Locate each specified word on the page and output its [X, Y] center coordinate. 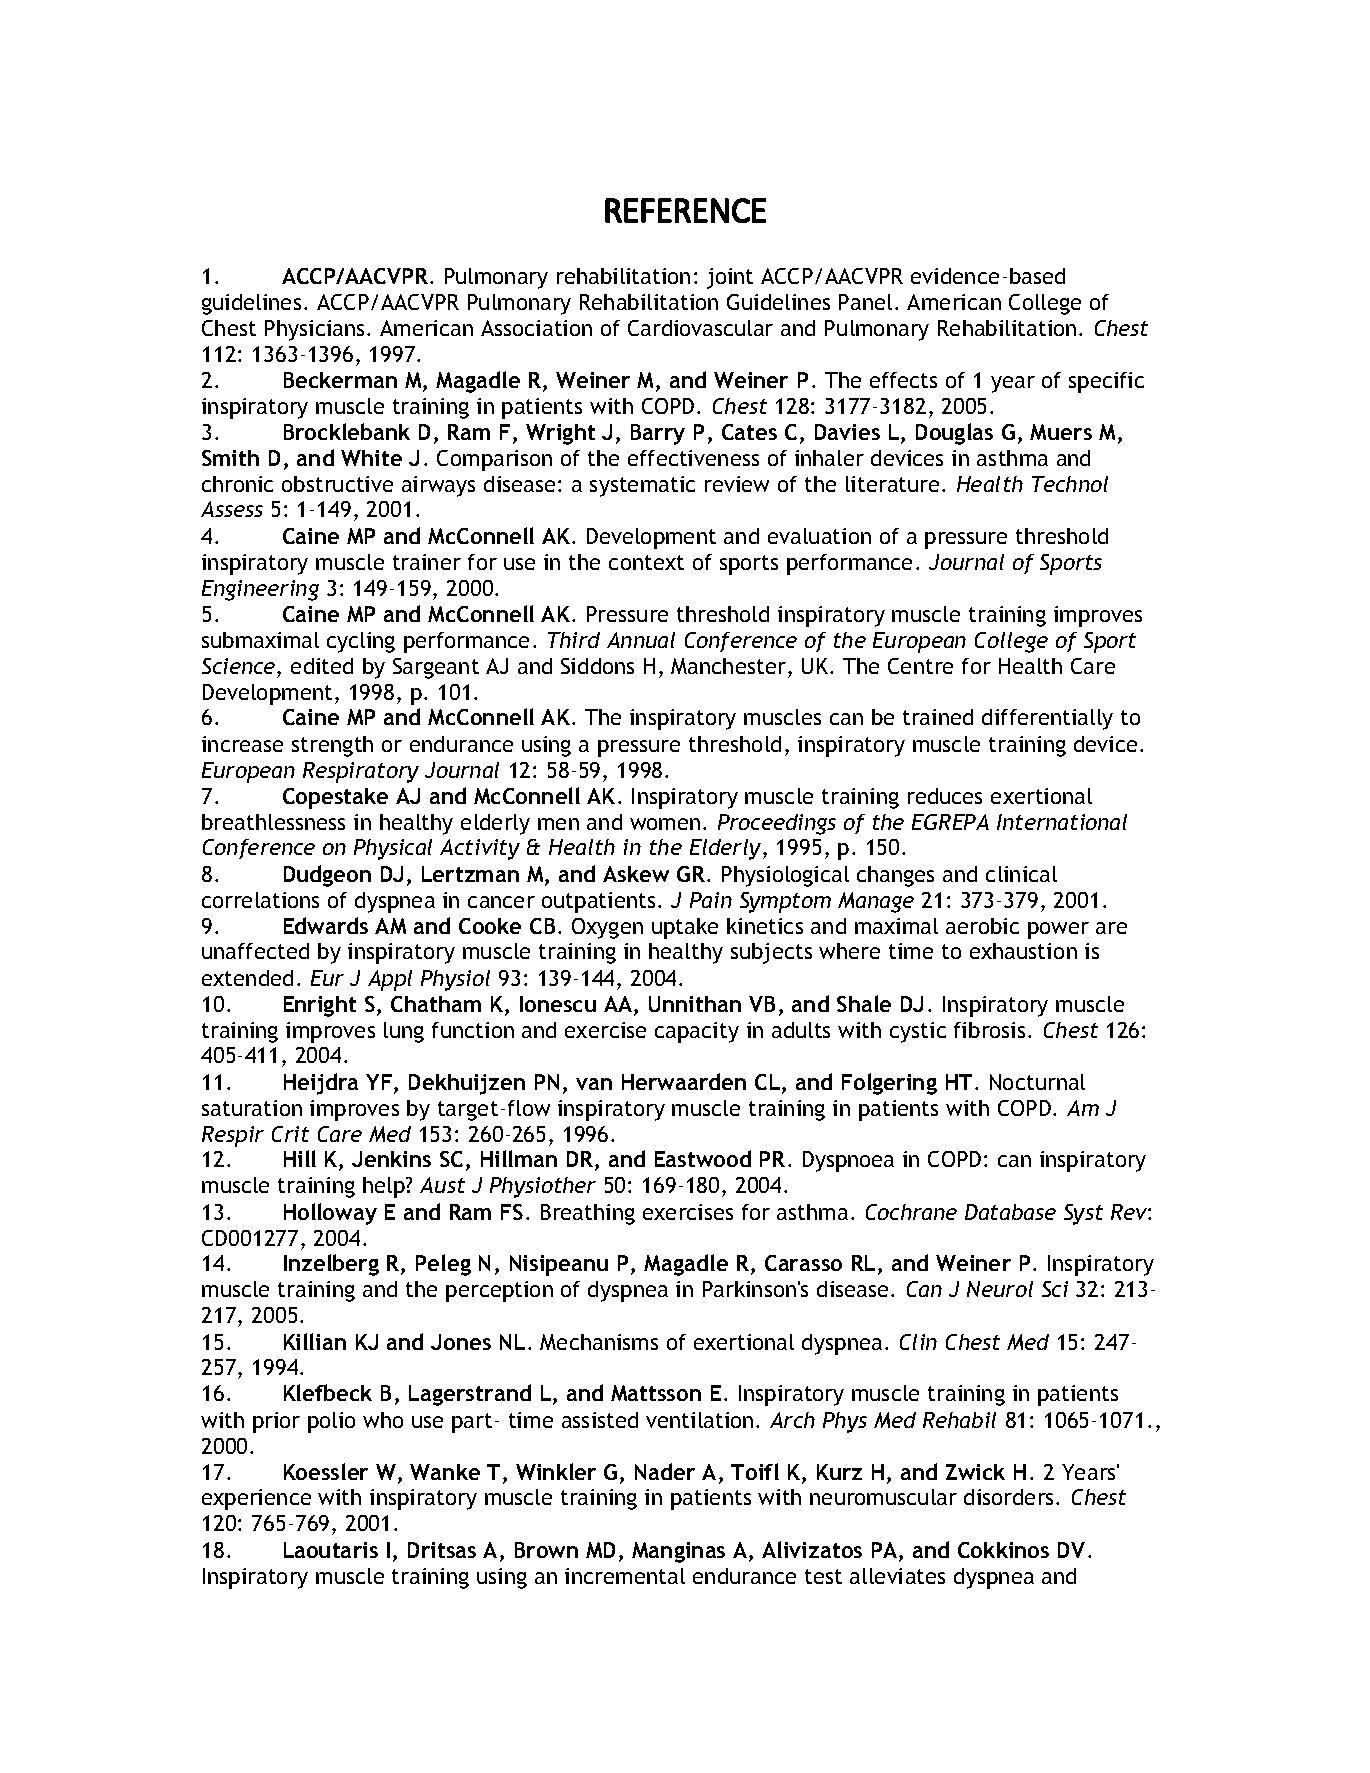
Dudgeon [327, 876]
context [646, 562]
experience [256, 1499]
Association [536, 328]
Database [1010, 1212]
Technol [1070, 484]
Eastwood [703, 1158]
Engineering [260, 590]
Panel [865, 302]
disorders [1010, 1497]
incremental [625, 1576]
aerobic [982, 926]
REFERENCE [685, 210]
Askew [636, 874]
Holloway [330, 1214]
